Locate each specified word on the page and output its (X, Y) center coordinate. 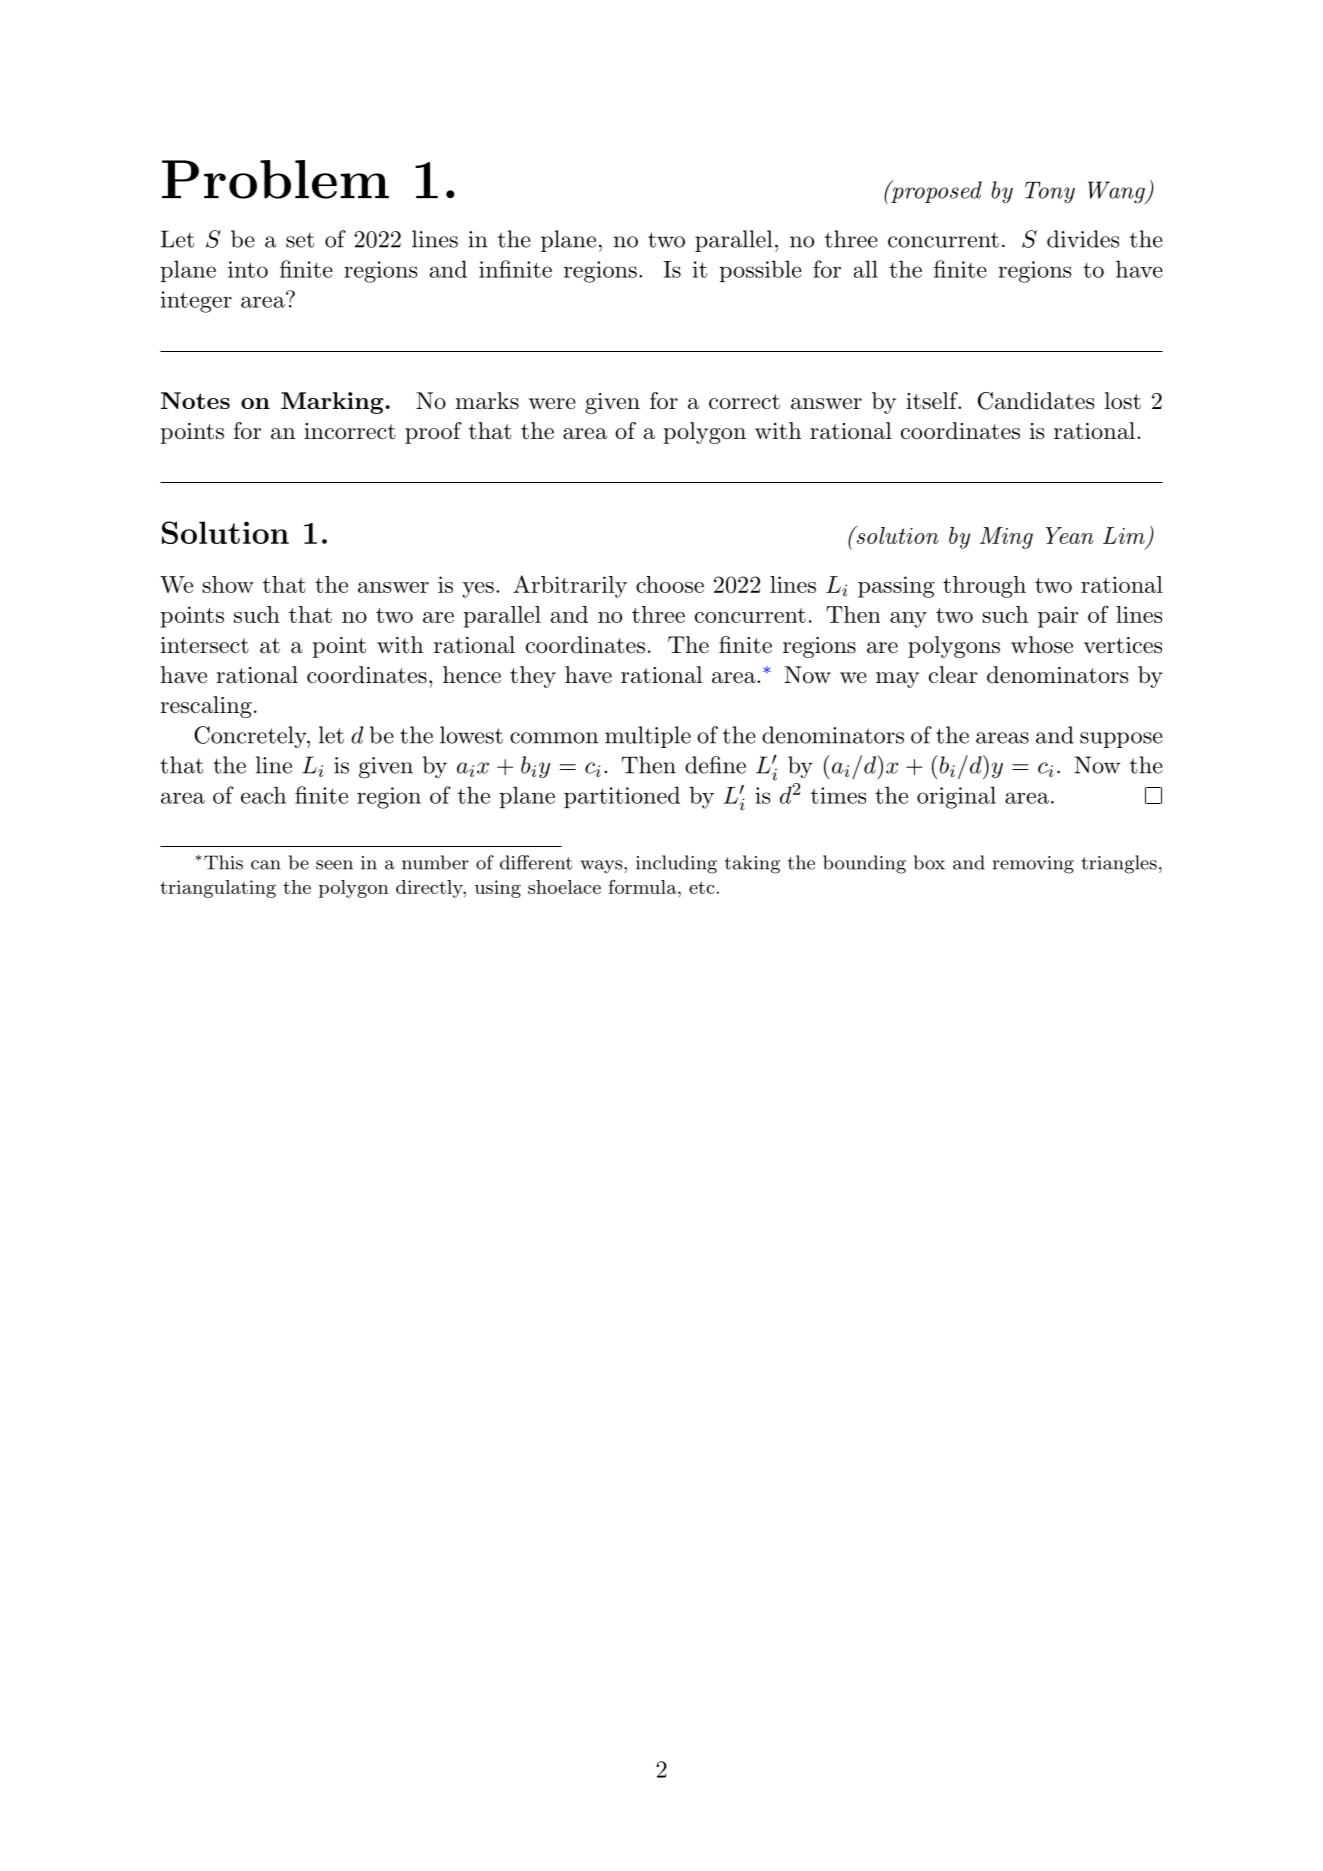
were (552, 404)
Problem (275, 179)
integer (196, 302)
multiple (648, 737)
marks (487, 401)
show (228, 584)
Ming (1006, 538)
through (984, 587)
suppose (1121, 740)
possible (760, 271)
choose (670, 584)
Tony (1050, 192)
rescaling (206, 707)
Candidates (1036, 401)
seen (334, 865)
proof (433, 433)
